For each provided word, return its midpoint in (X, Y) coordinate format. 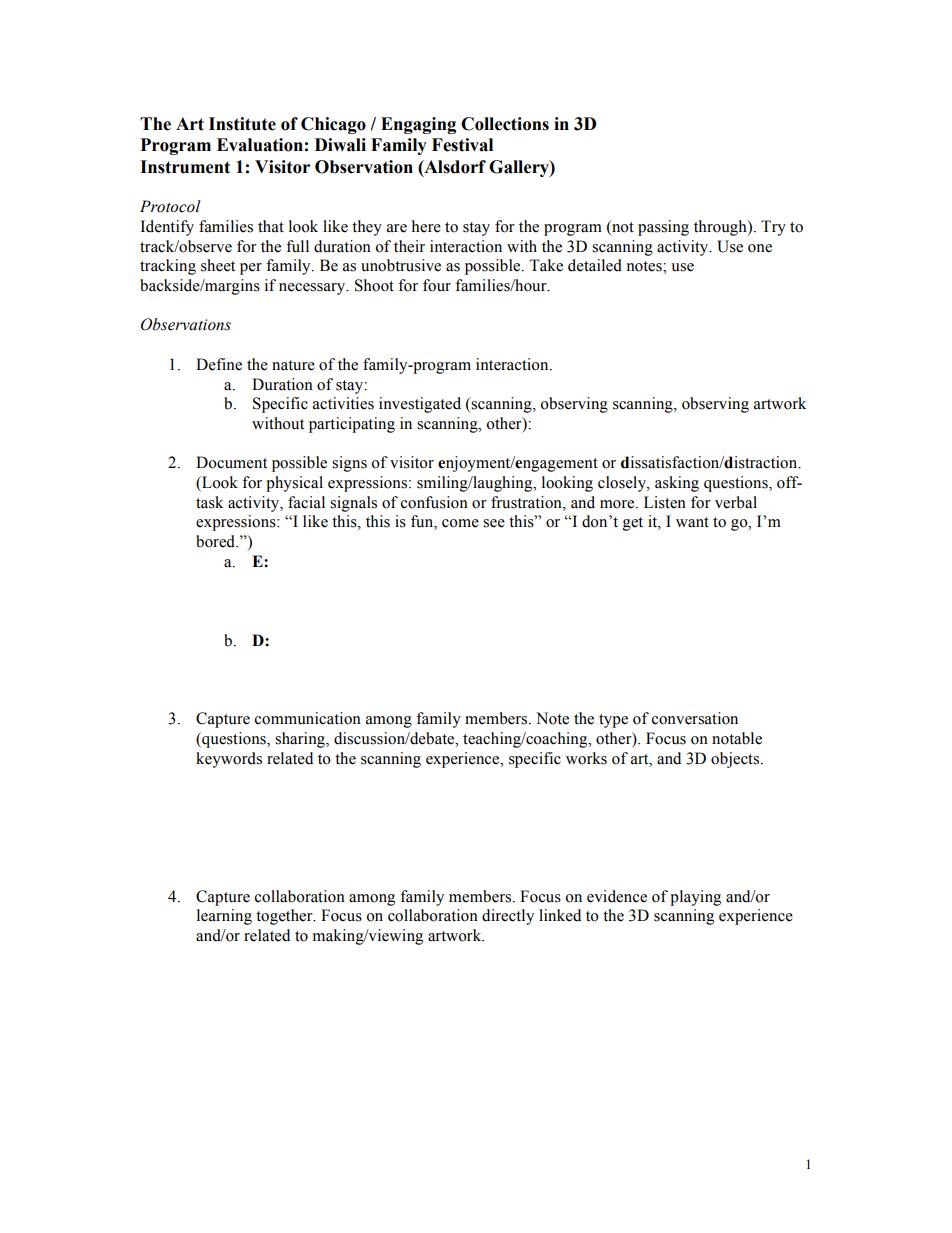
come (460, 523)
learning (224, 917)
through (721, 228)
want (692, 522)
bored (217, 541)
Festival (462, 145)
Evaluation (260, 145)
